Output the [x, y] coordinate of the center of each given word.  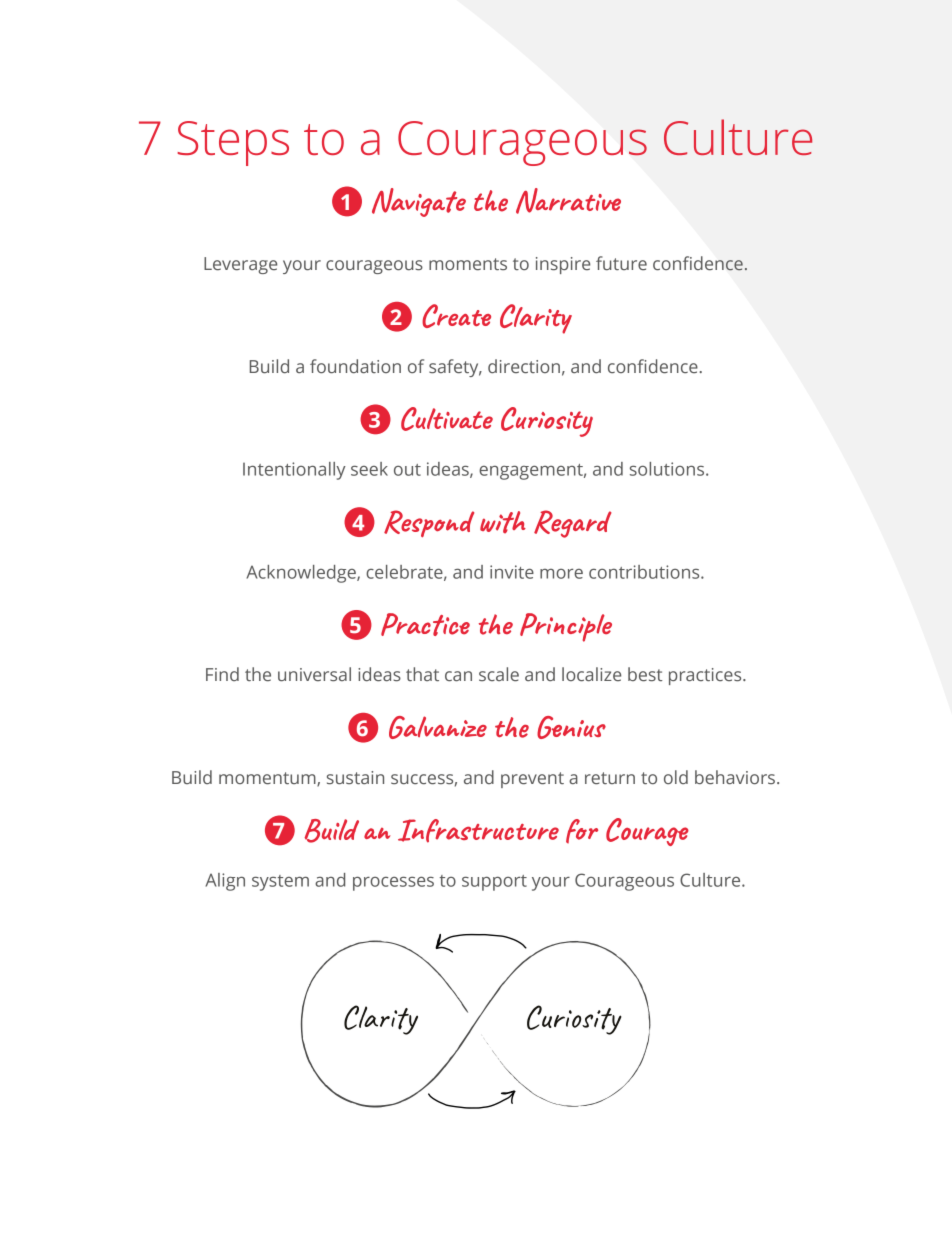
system [280, 883]
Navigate [419, 202]
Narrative [568, 201]
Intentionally [294, 471]
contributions [645, 572]
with [503, 522]
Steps [233, 143]
